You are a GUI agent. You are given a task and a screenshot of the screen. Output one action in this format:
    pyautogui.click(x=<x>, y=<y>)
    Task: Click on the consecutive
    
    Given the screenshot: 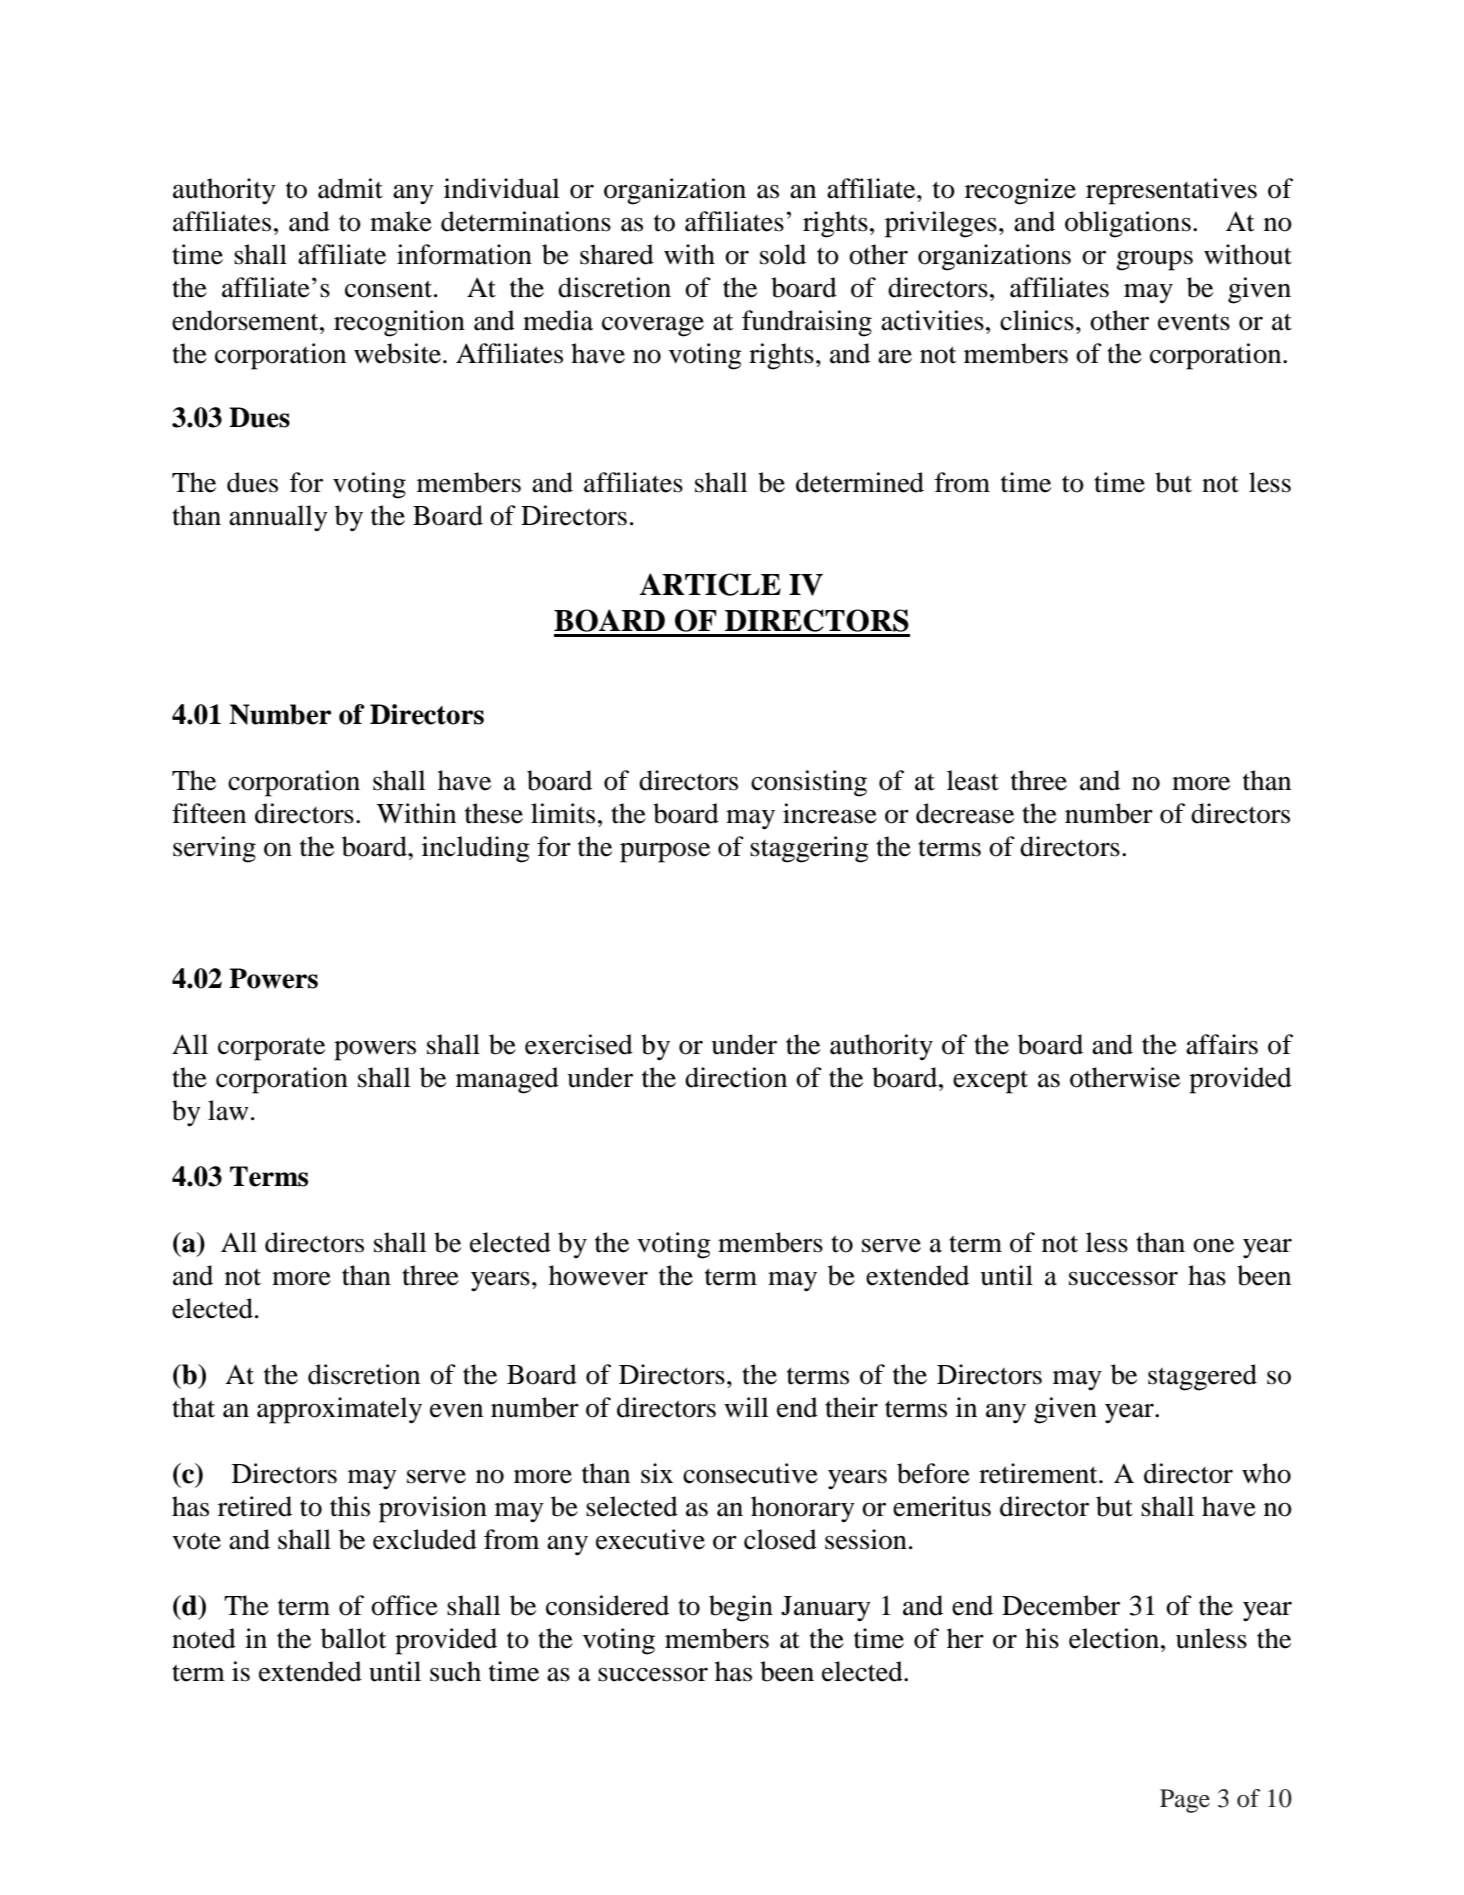 What is the action you would take?
    pyautogui.click(x=750, y=1473)
